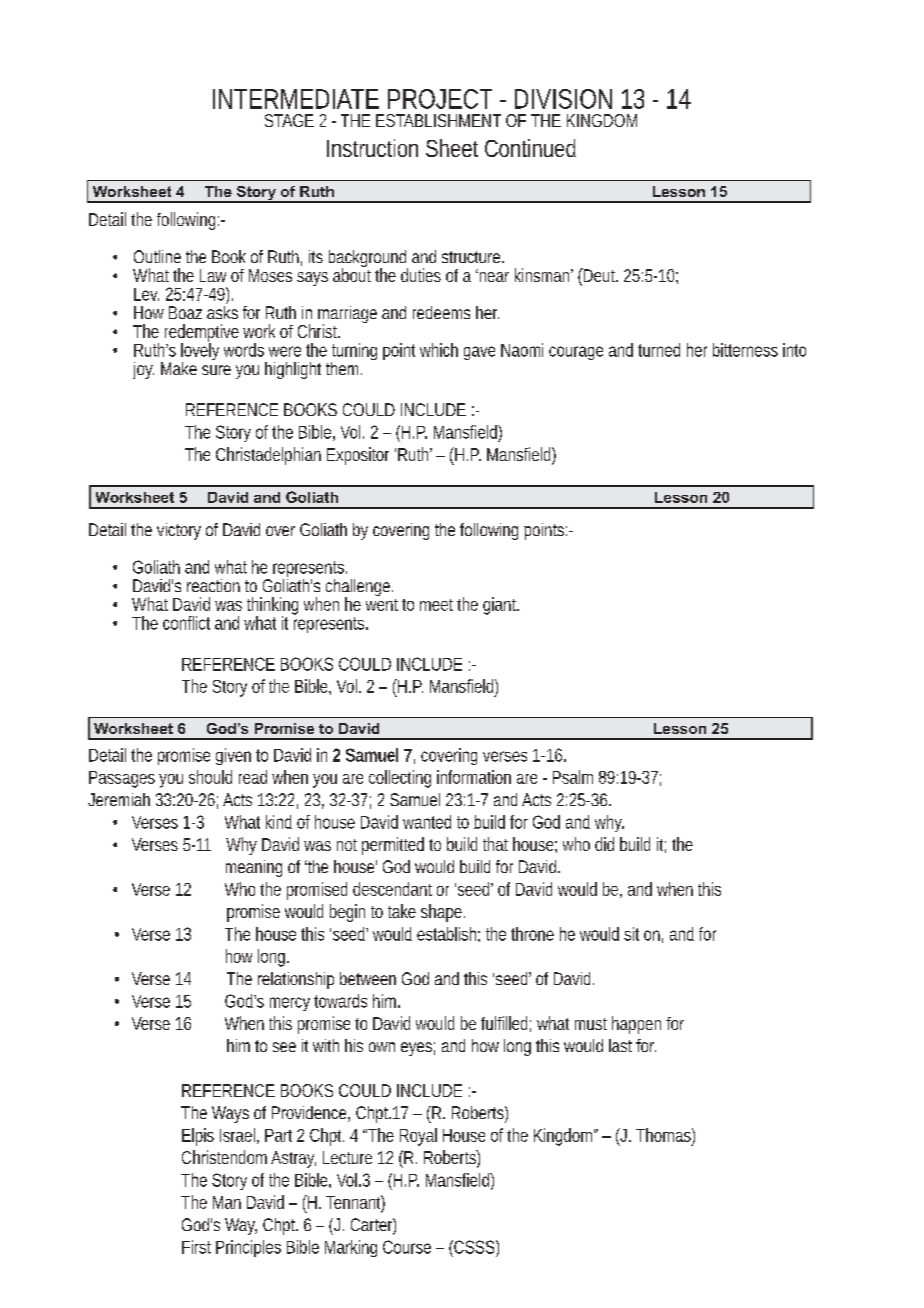 The height and width of the screenshot is (1308, 924). I want to click on did, so click(604, 844).
